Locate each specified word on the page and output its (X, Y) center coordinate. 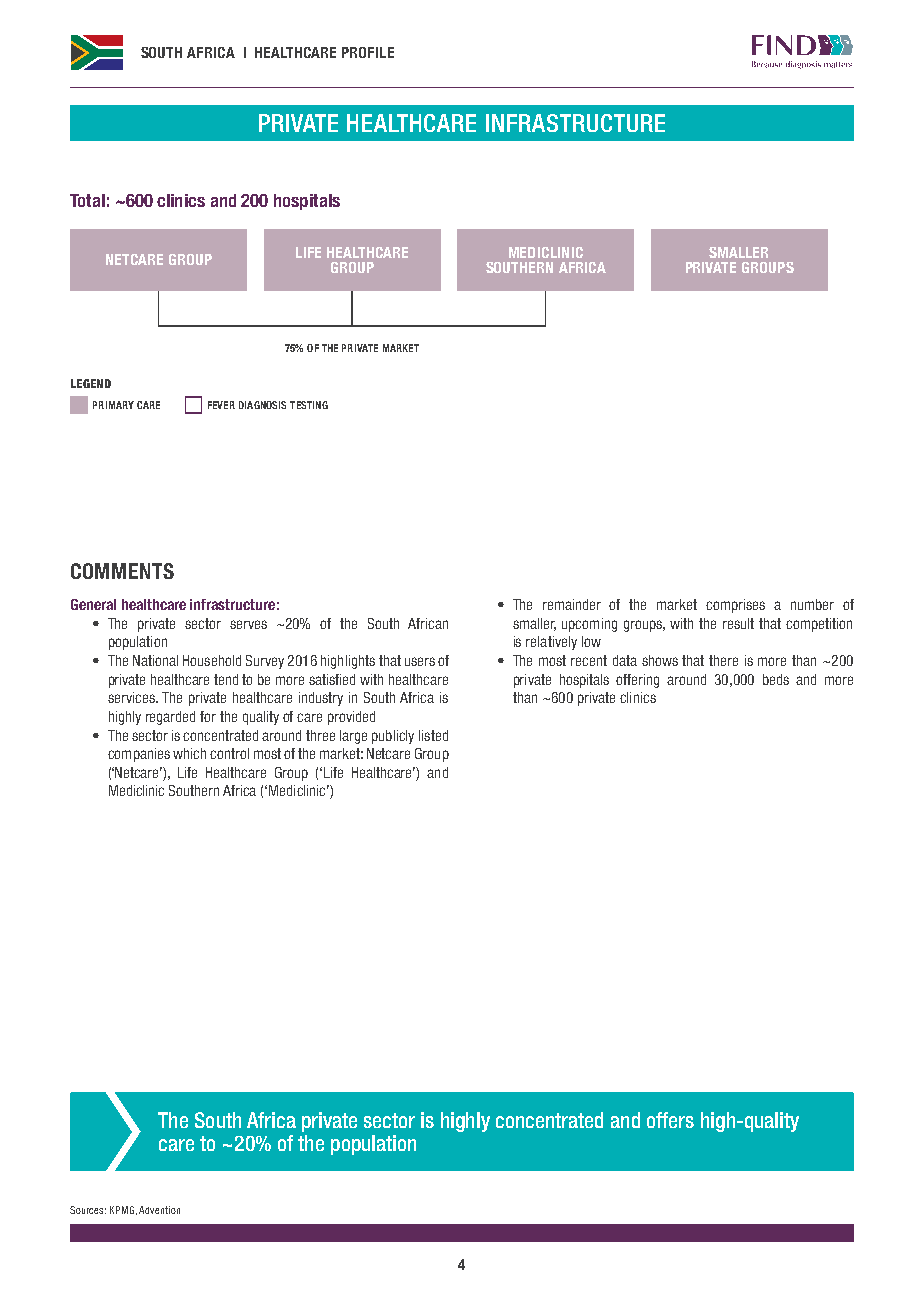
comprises (735, 606)
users (420, 661)
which (189, 753)
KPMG (122, 1210)
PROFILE (368, 52)
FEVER (221, 405)
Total (87, 200)
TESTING (309, 405)
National (155, 660)
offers (670, 1120)
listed (433, 735)
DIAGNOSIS (262, 405)
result (738, 623)
